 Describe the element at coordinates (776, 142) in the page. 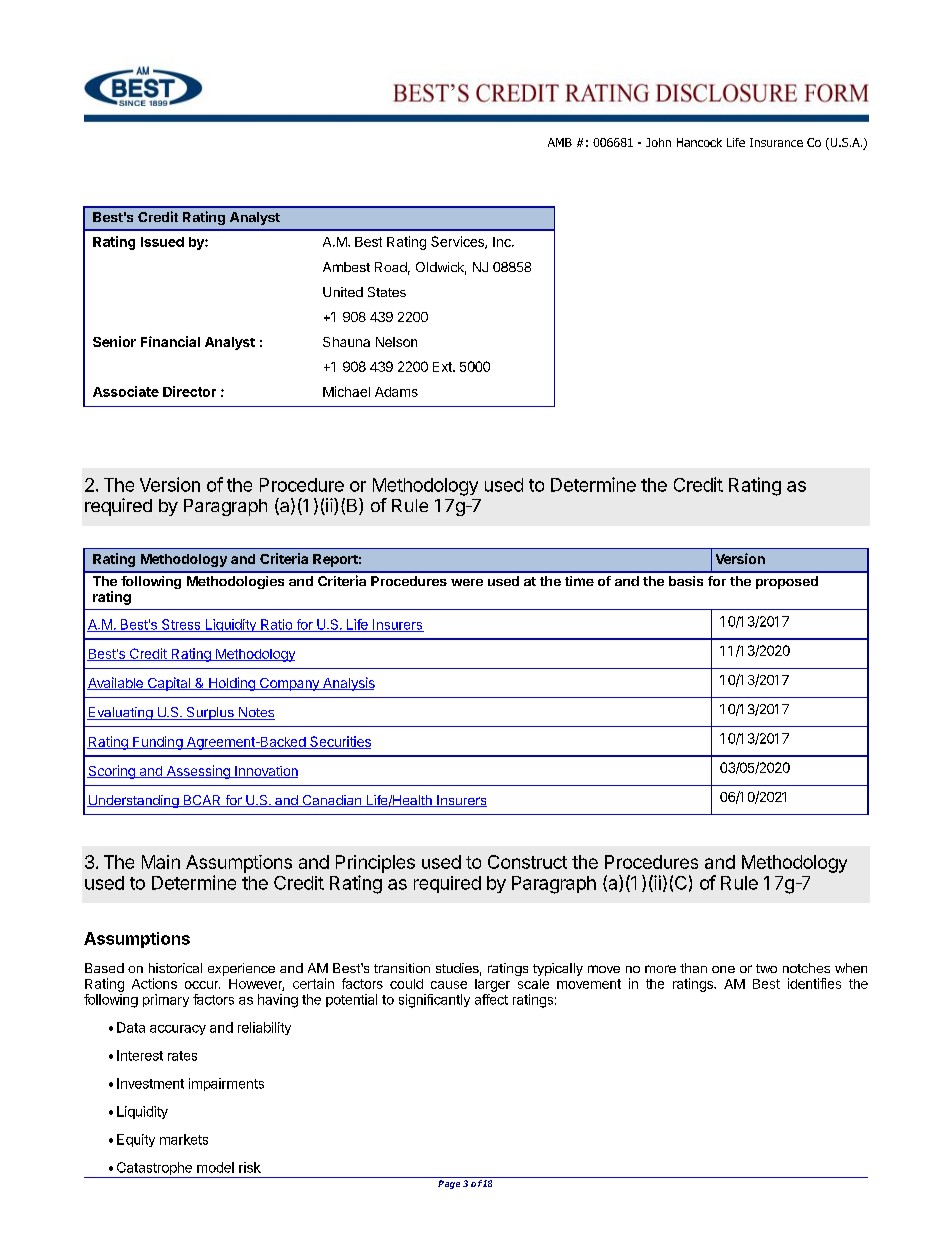

I see `Insurance` at that location.
